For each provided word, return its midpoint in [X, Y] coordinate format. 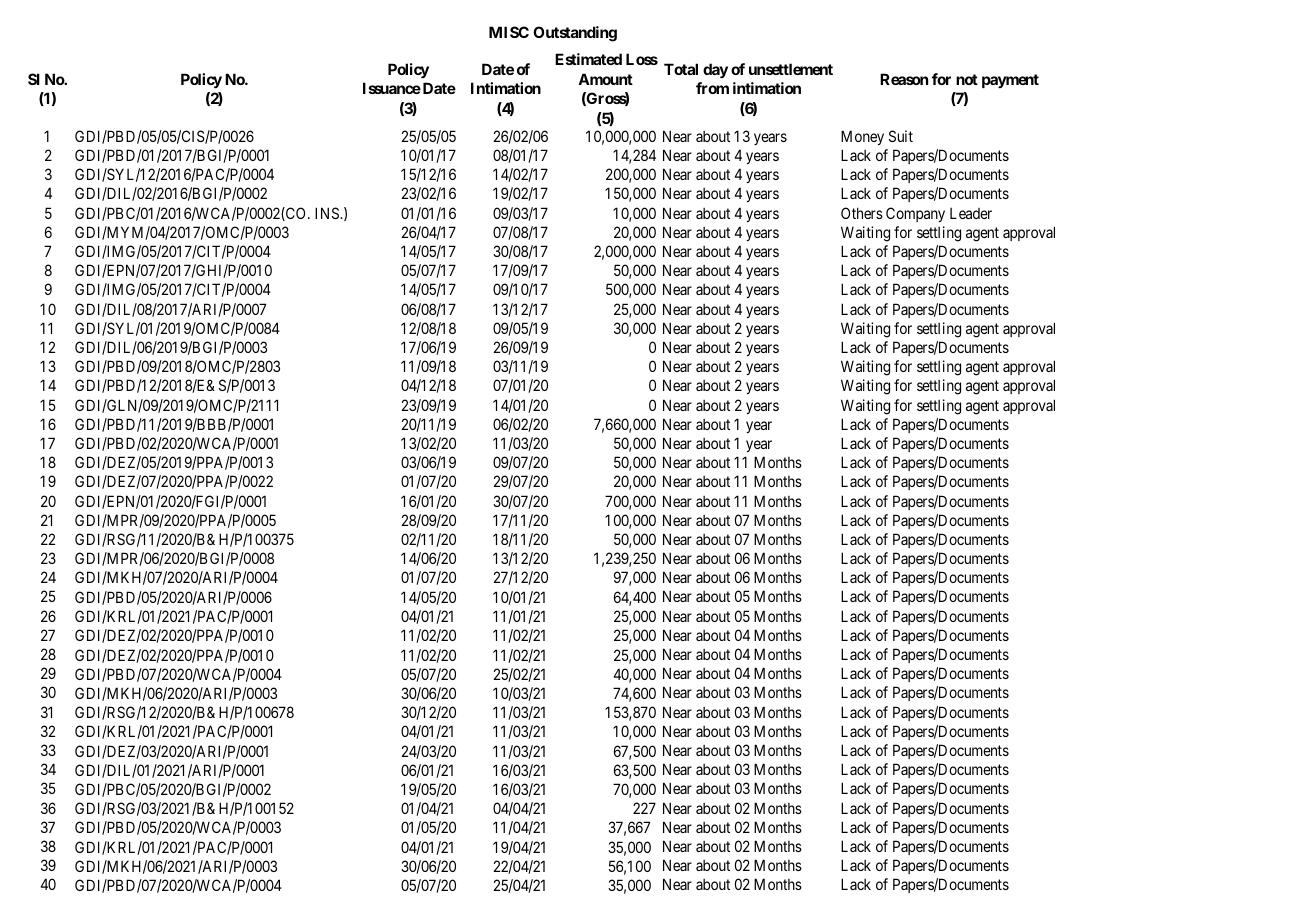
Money [862, 137]
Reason [904, 79]
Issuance [392, 88]
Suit [901, 136]
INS [328, 213]
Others [862, 213]
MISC [509, 32]
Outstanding [575, 34]
